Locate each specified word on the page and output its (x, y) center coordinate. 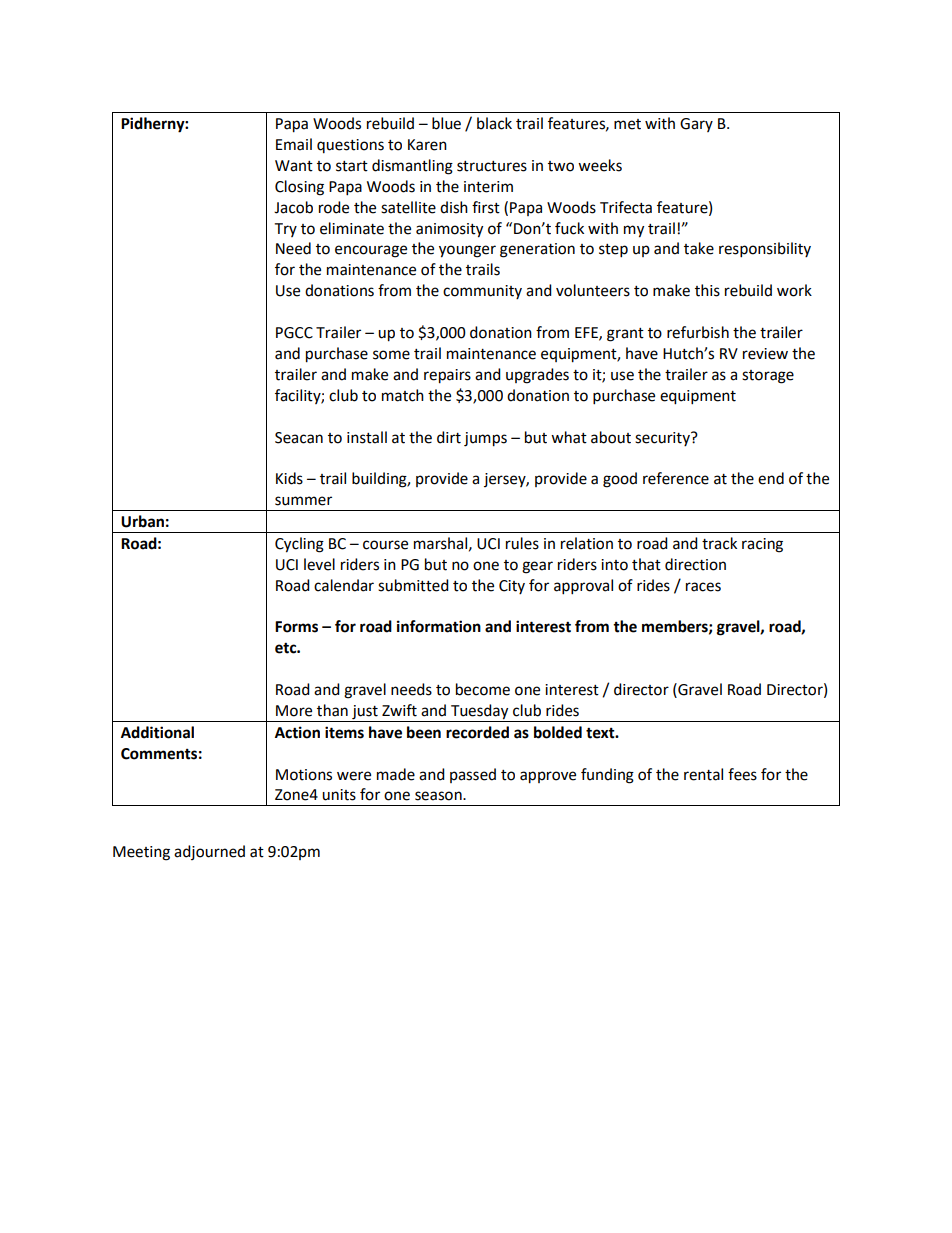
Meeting (141, 853)
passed (473, 775)
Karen (427, 145)
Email (294, 144)
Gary (696, 125)
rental (703, 774)
